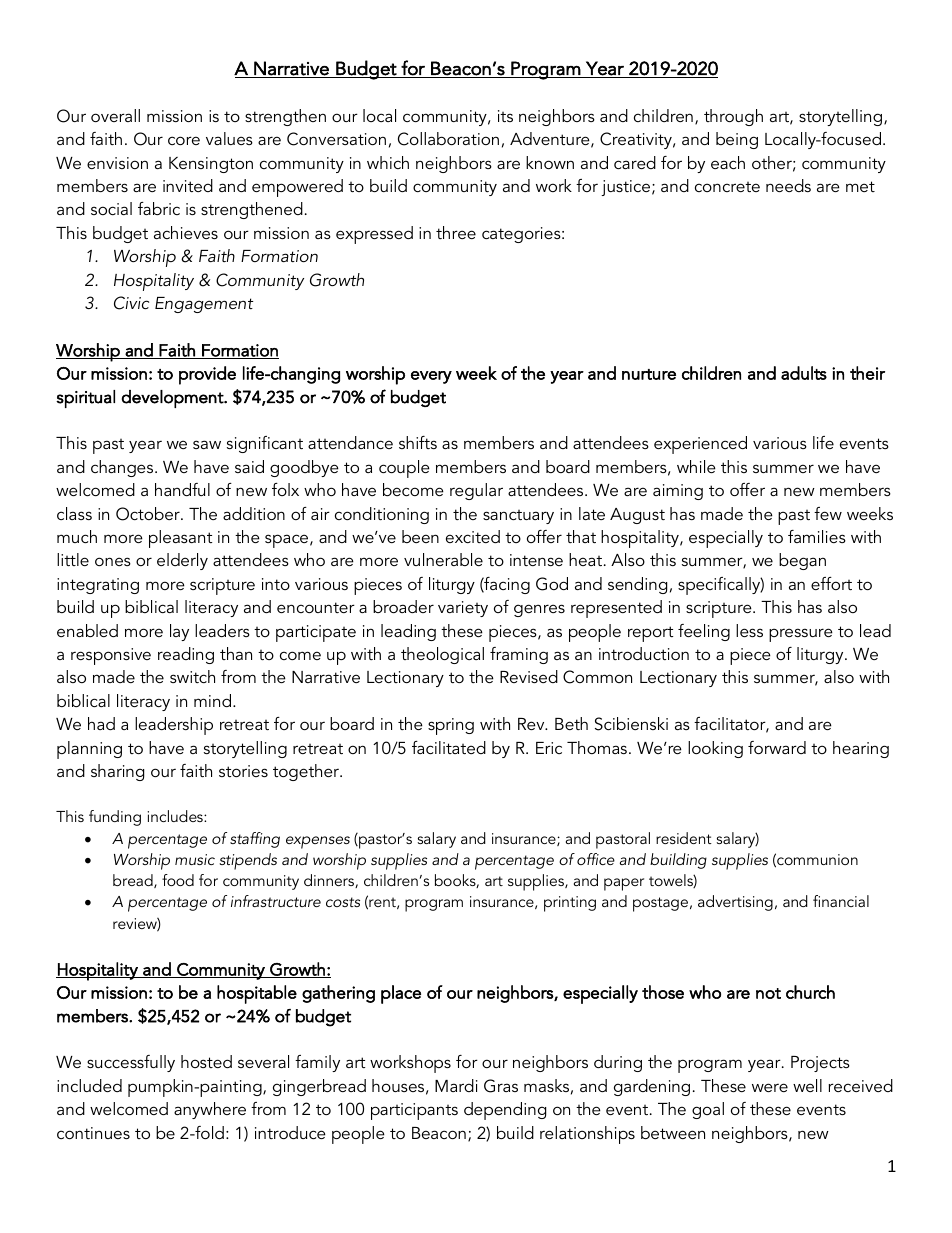  I want to click on being, so click(737, 140).
